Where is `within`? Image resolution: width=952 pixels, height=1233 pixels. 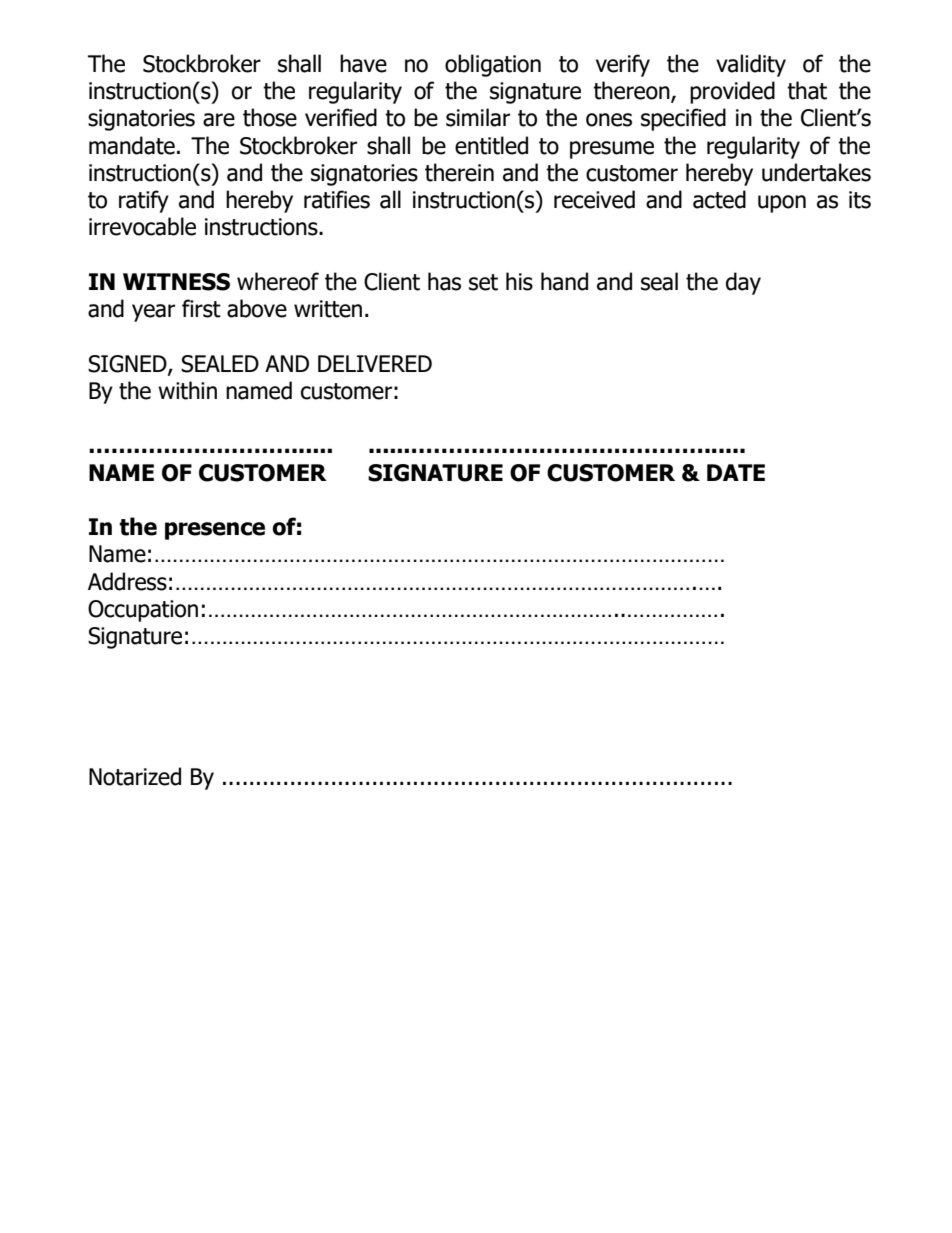 within is located at coordinates (187, 390).
